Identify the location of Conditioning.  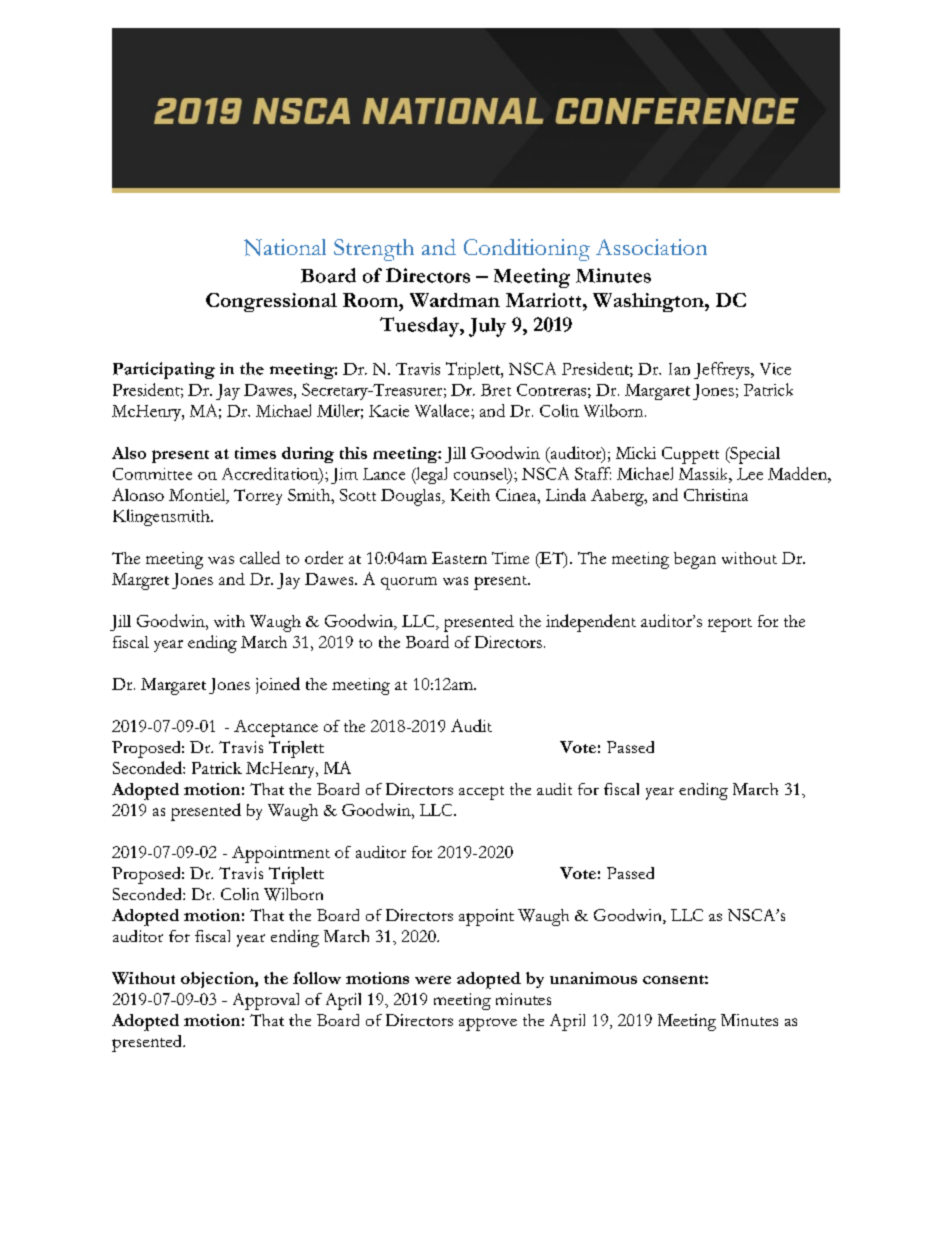
(527, 250).
